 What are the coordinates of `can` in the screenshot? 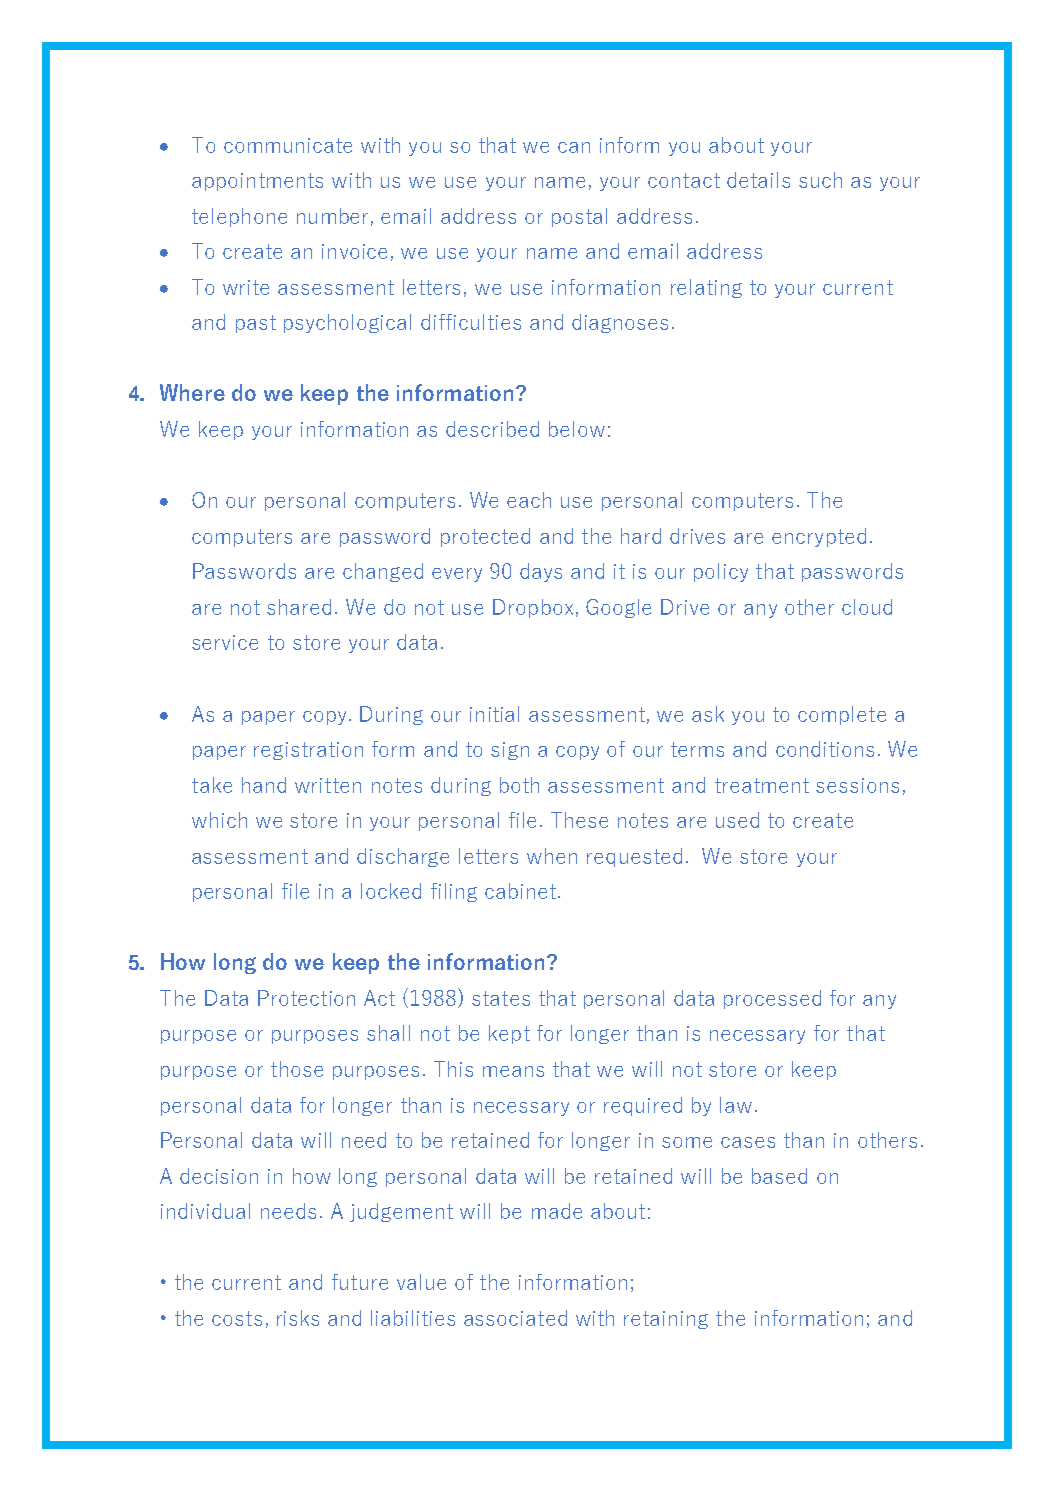 It's located at (574, 147).
